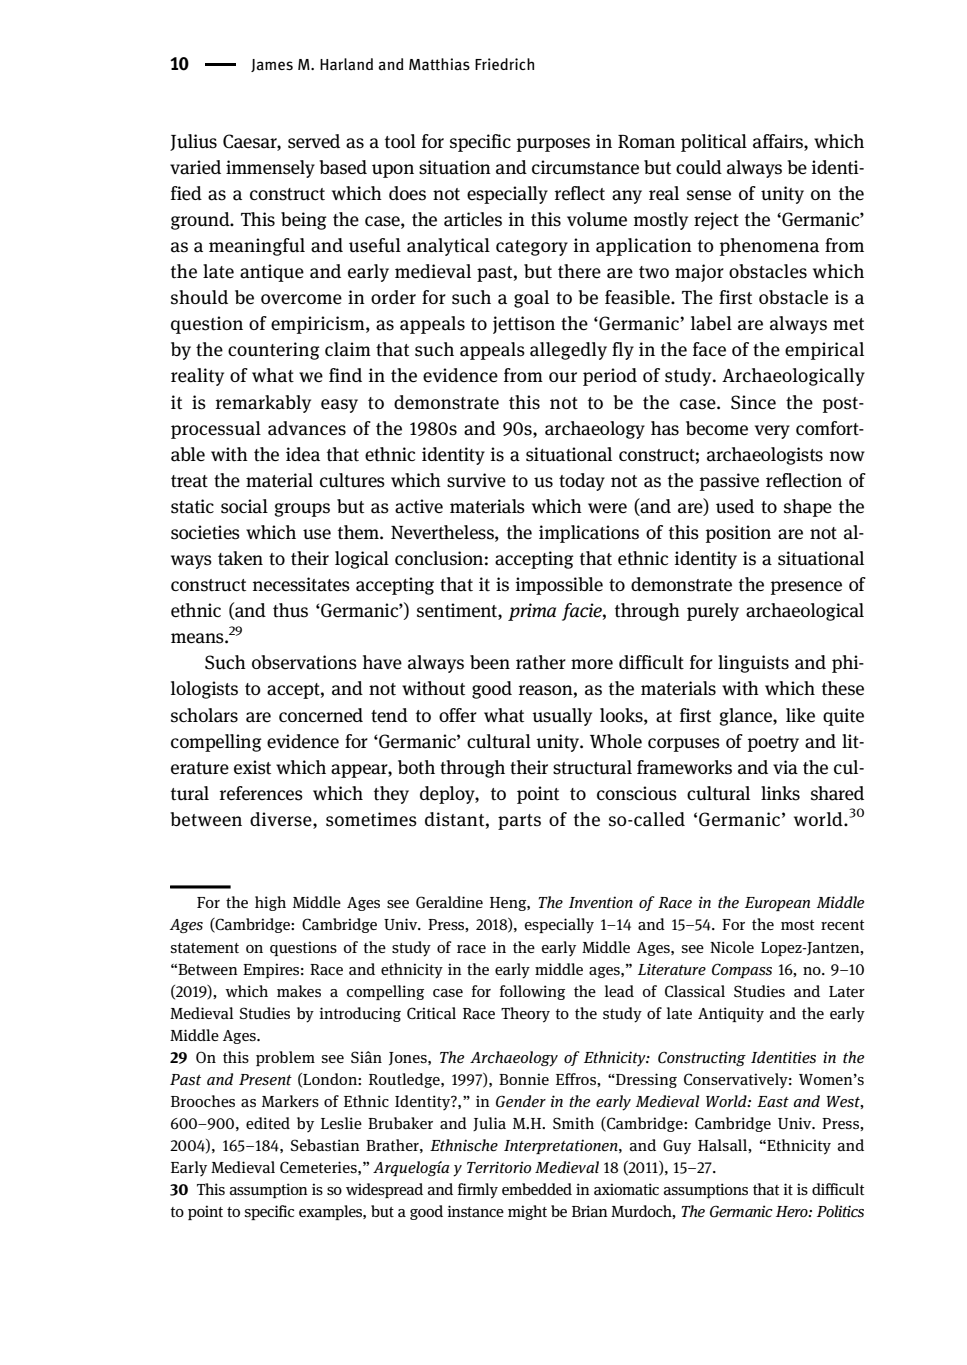 Image resolution: width=967 pixels, height=1365 pixels. Describe the element at coordinates (268, 1123) in the screenshot. I see `edited` at that location.
